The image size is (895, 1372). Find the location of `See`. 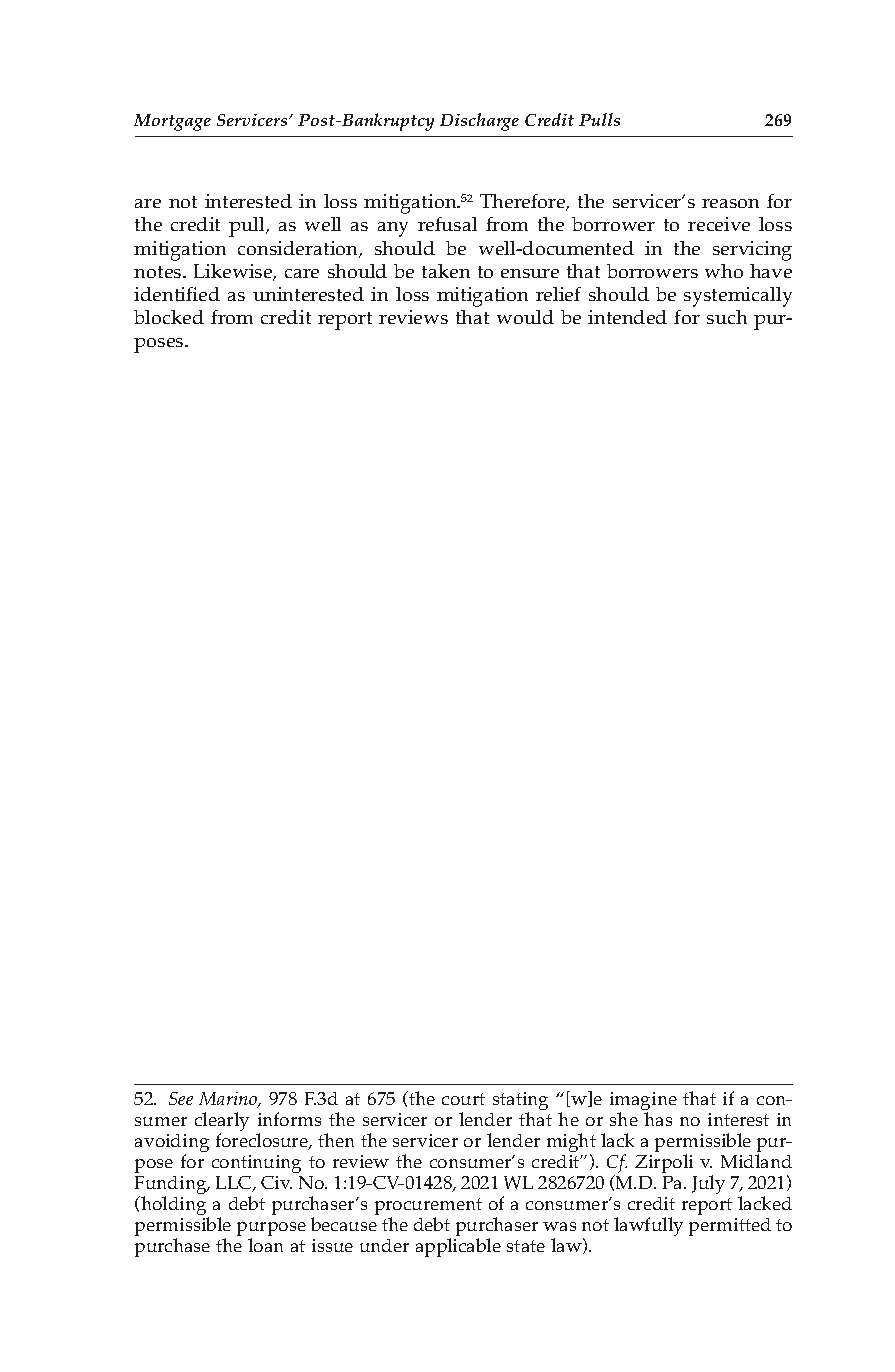

See is located at coordinates (181, 1098).
